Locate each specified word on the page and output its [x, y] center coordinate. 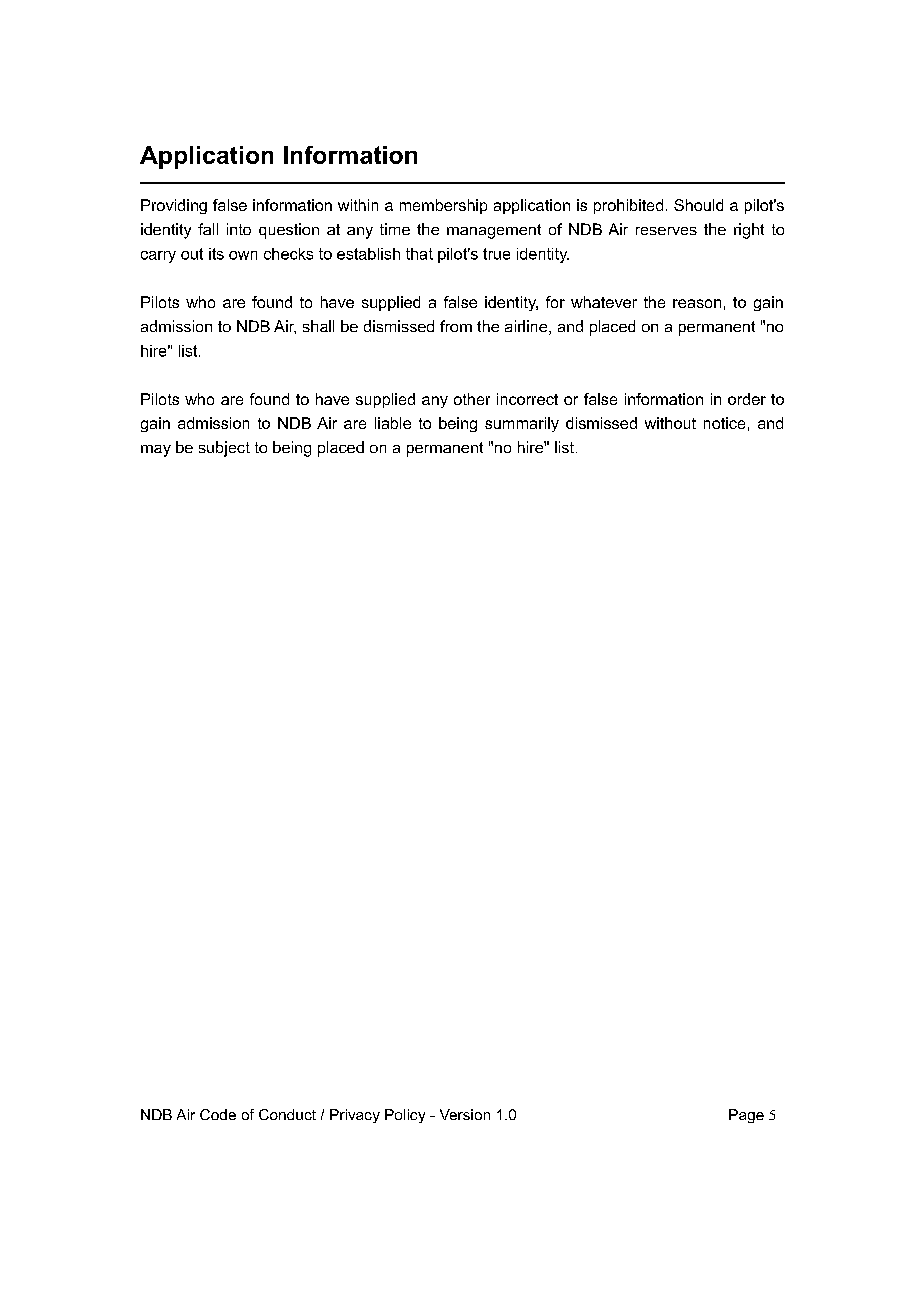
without [670, 423]
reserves [666, 231]
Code [218, 1114]
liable [393, 423]
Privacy [355, 1116]
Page [746, 1116]
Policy [405, 1116]
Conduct [287, 1114]
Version [465, 1114]
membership [443, 206]
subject [224, 449]
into [239, 229]
